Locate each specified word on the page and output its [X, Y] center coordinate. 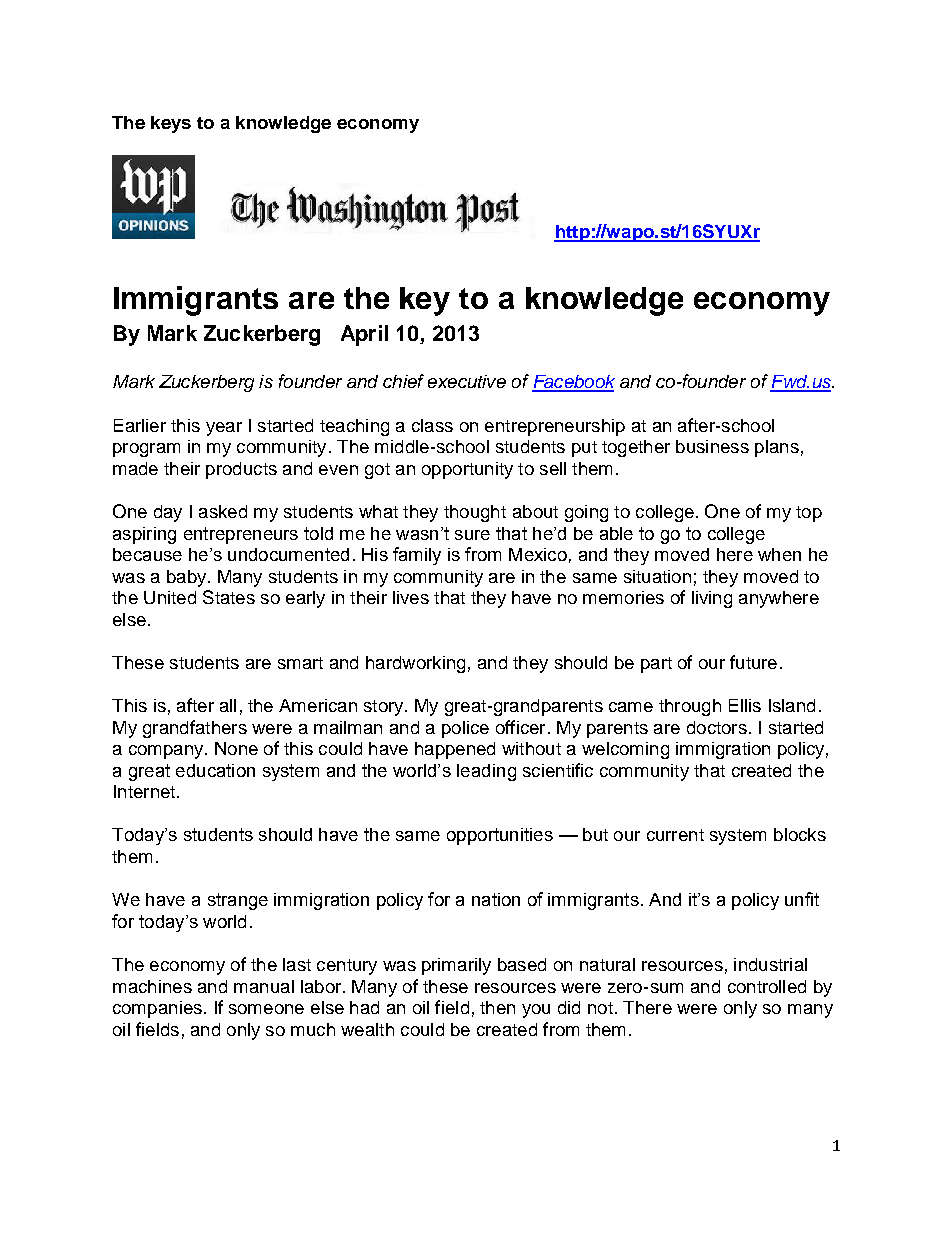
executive [467, 381]
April [364, 335]
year [224, 429]
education [215, 770]
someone [266, 1009]
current [675, 835]
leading [486, 772]
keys [171, 124]
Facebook [573, 383]
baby [188, 578]
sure [472, 535]
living [712, 599]
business [712, 446]
